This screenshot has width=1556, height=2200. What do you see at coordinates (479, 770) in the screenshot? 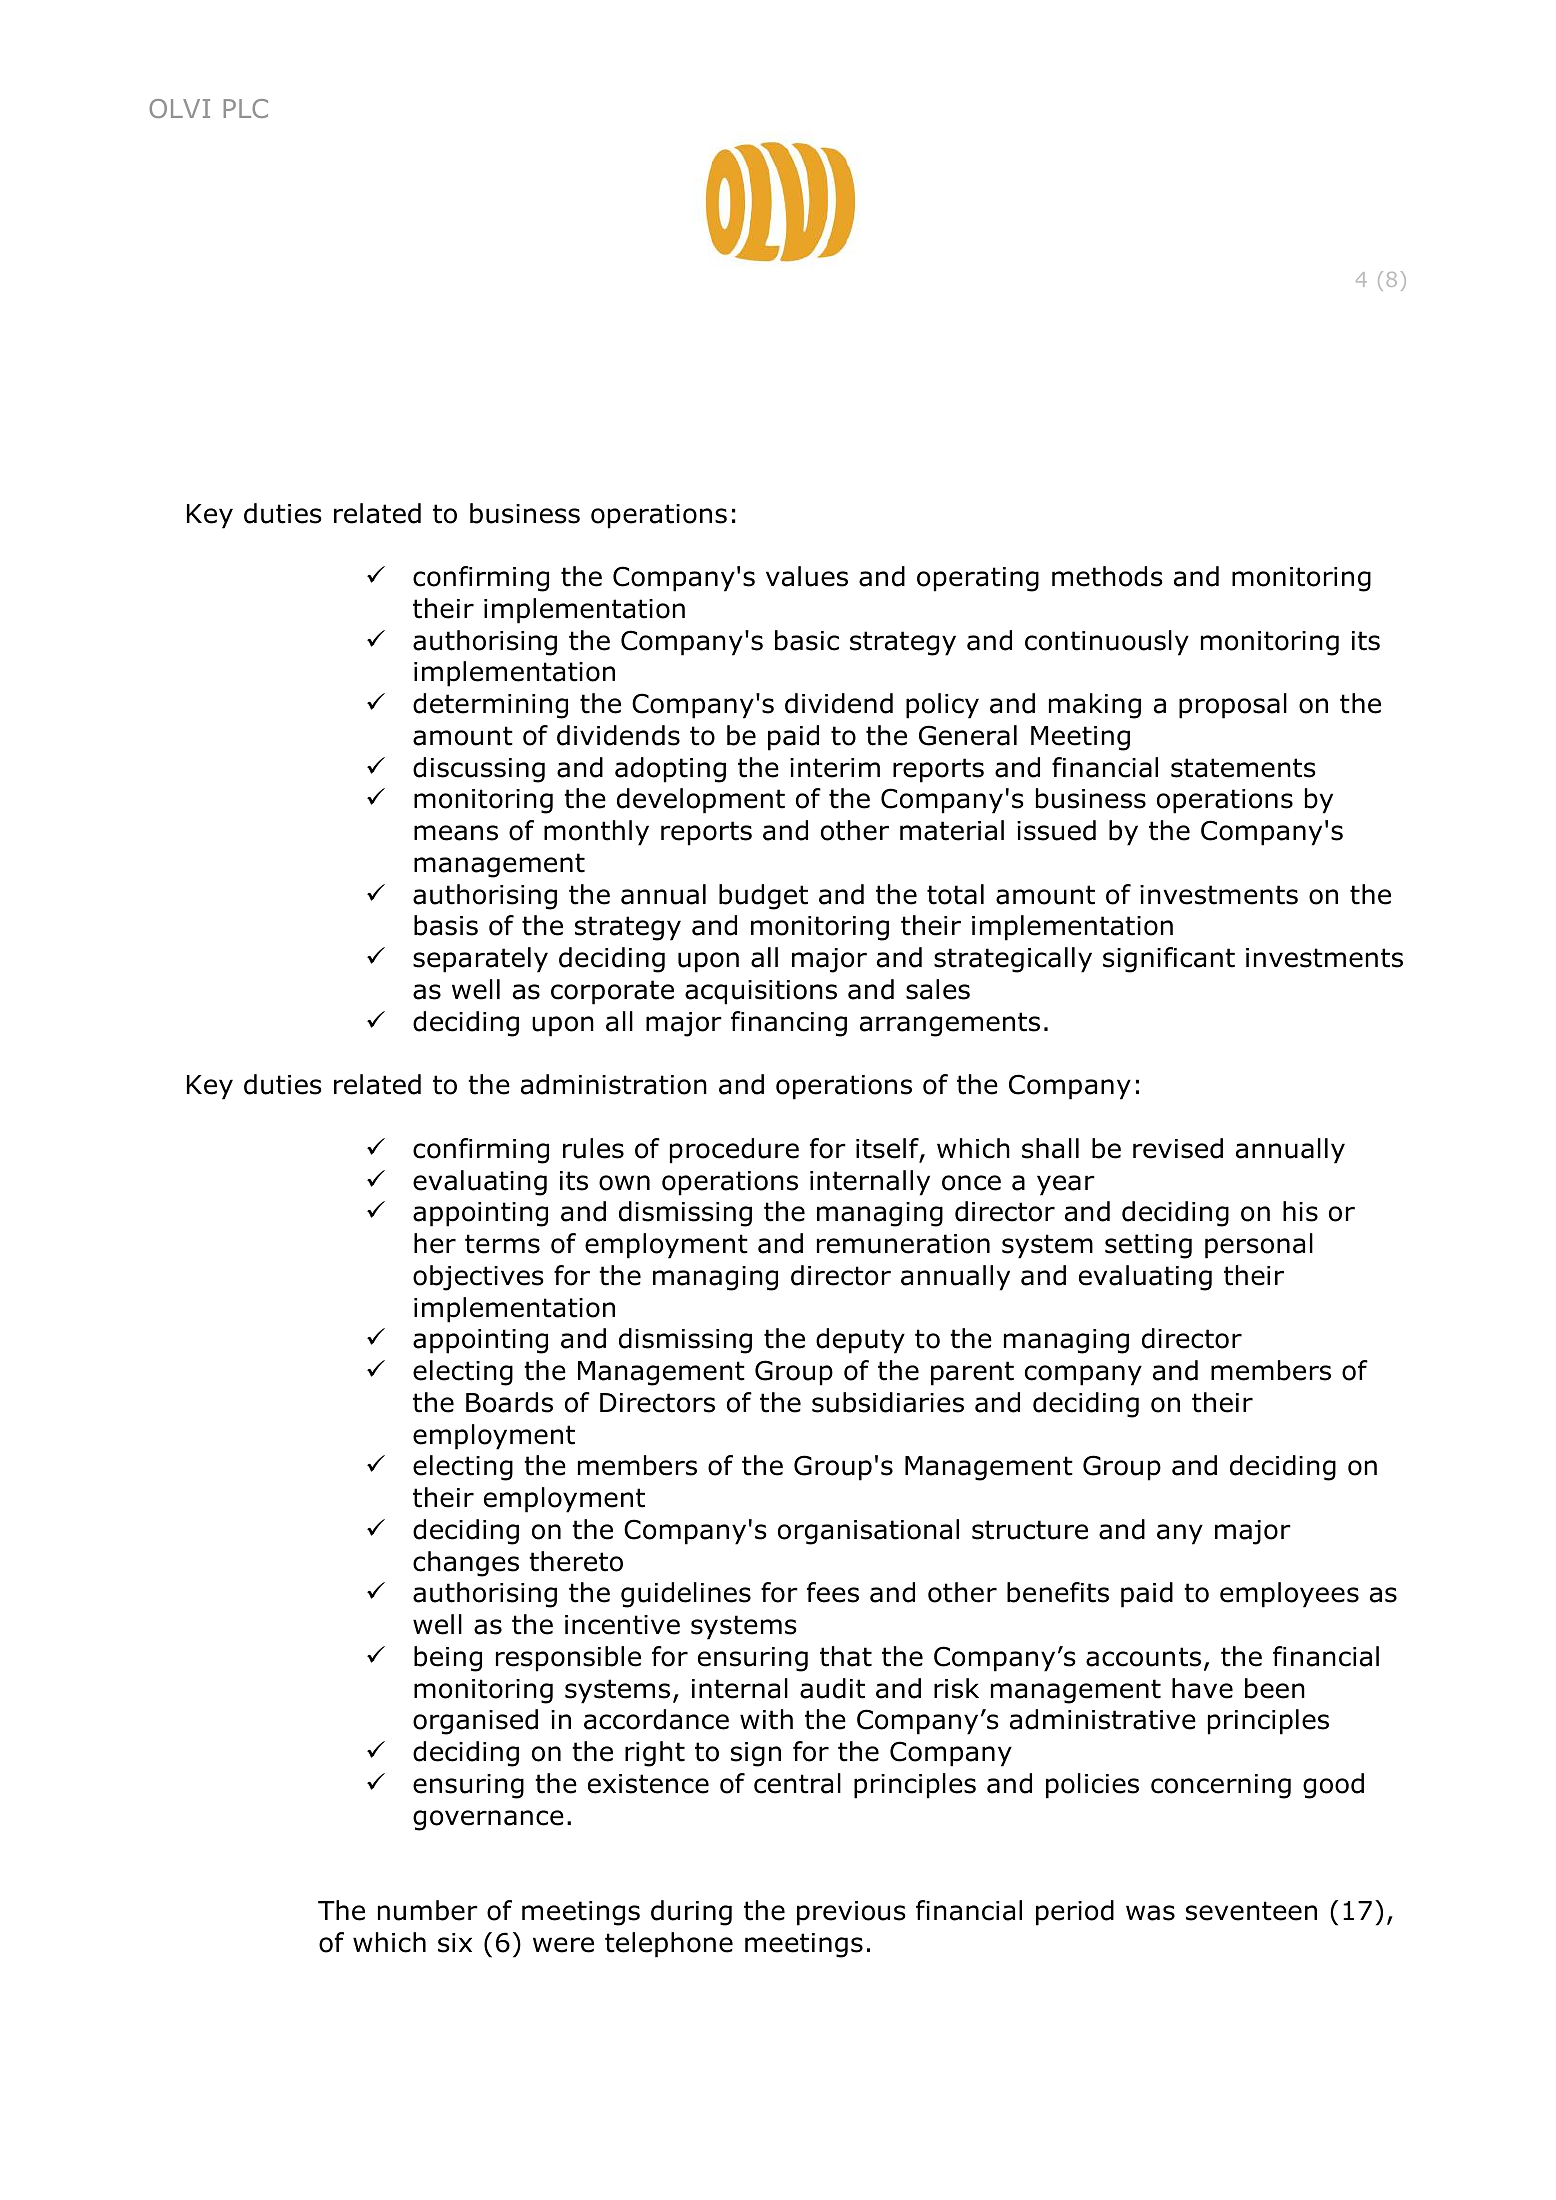
I see `discussing` at bounding box center [479, 770].
